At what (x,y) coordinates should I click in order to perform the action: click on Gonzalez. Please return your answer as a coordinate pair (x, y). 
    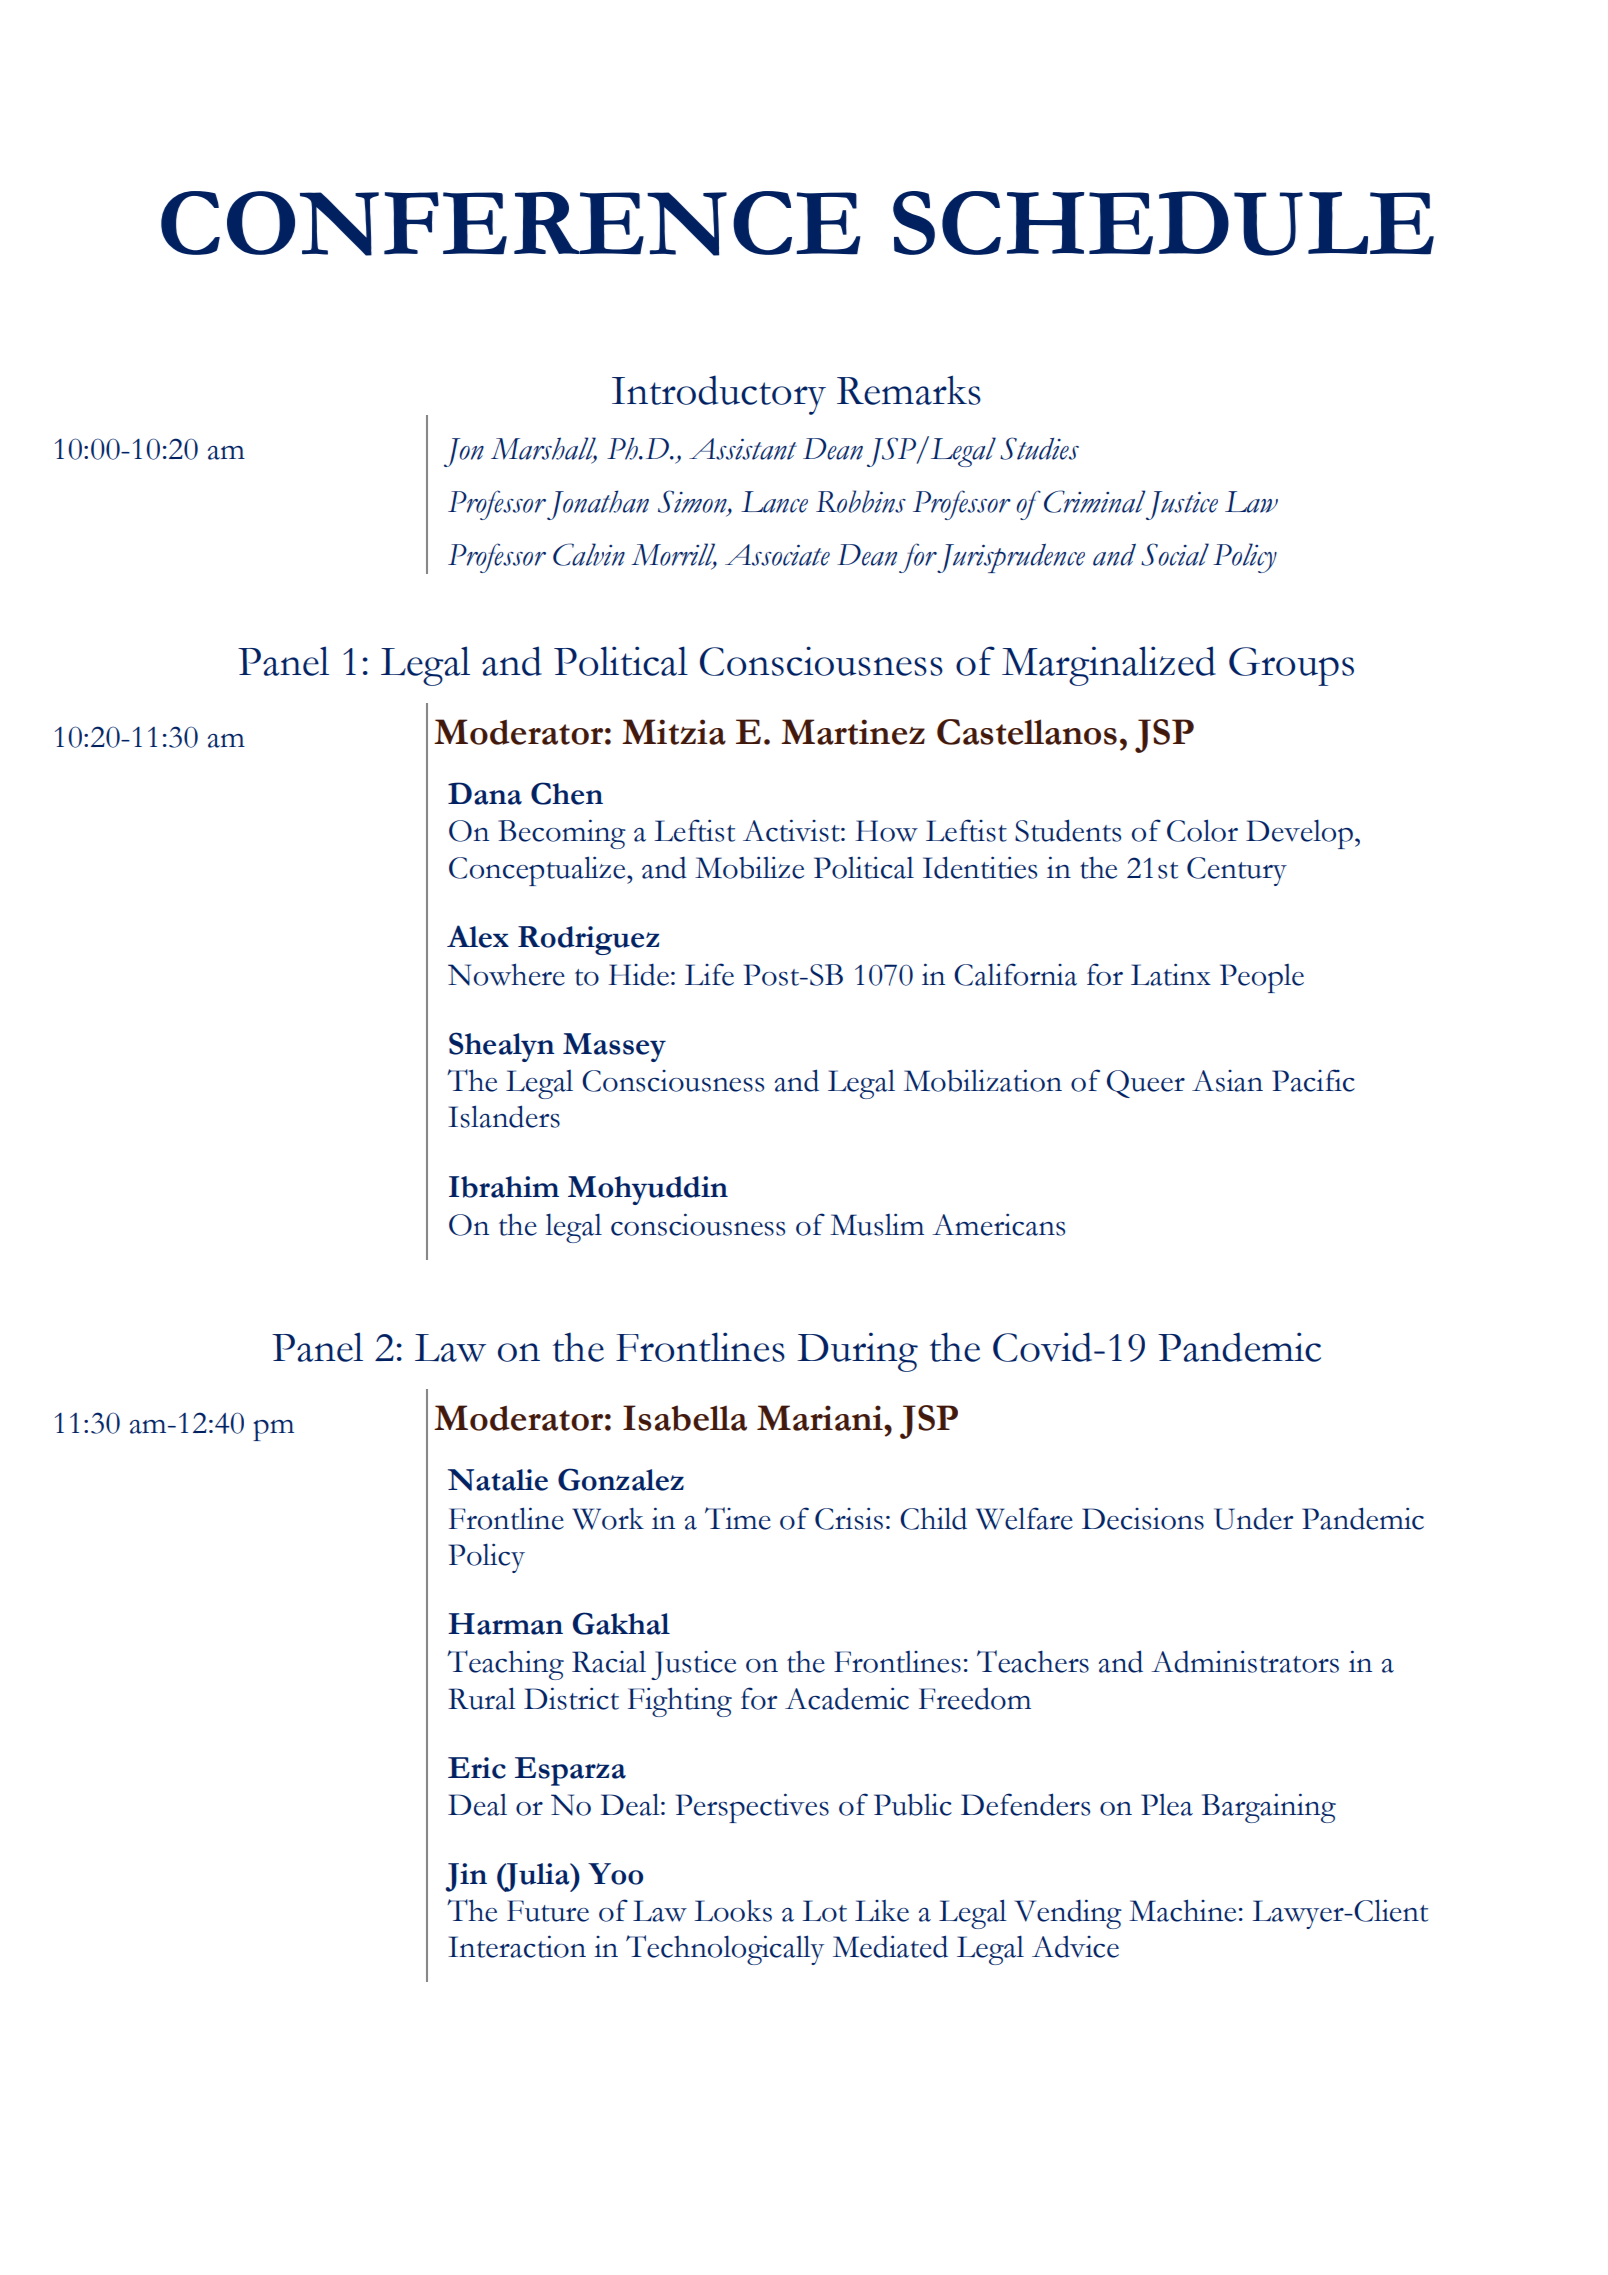
    Looking at the image, I should click on (621, 1479).
